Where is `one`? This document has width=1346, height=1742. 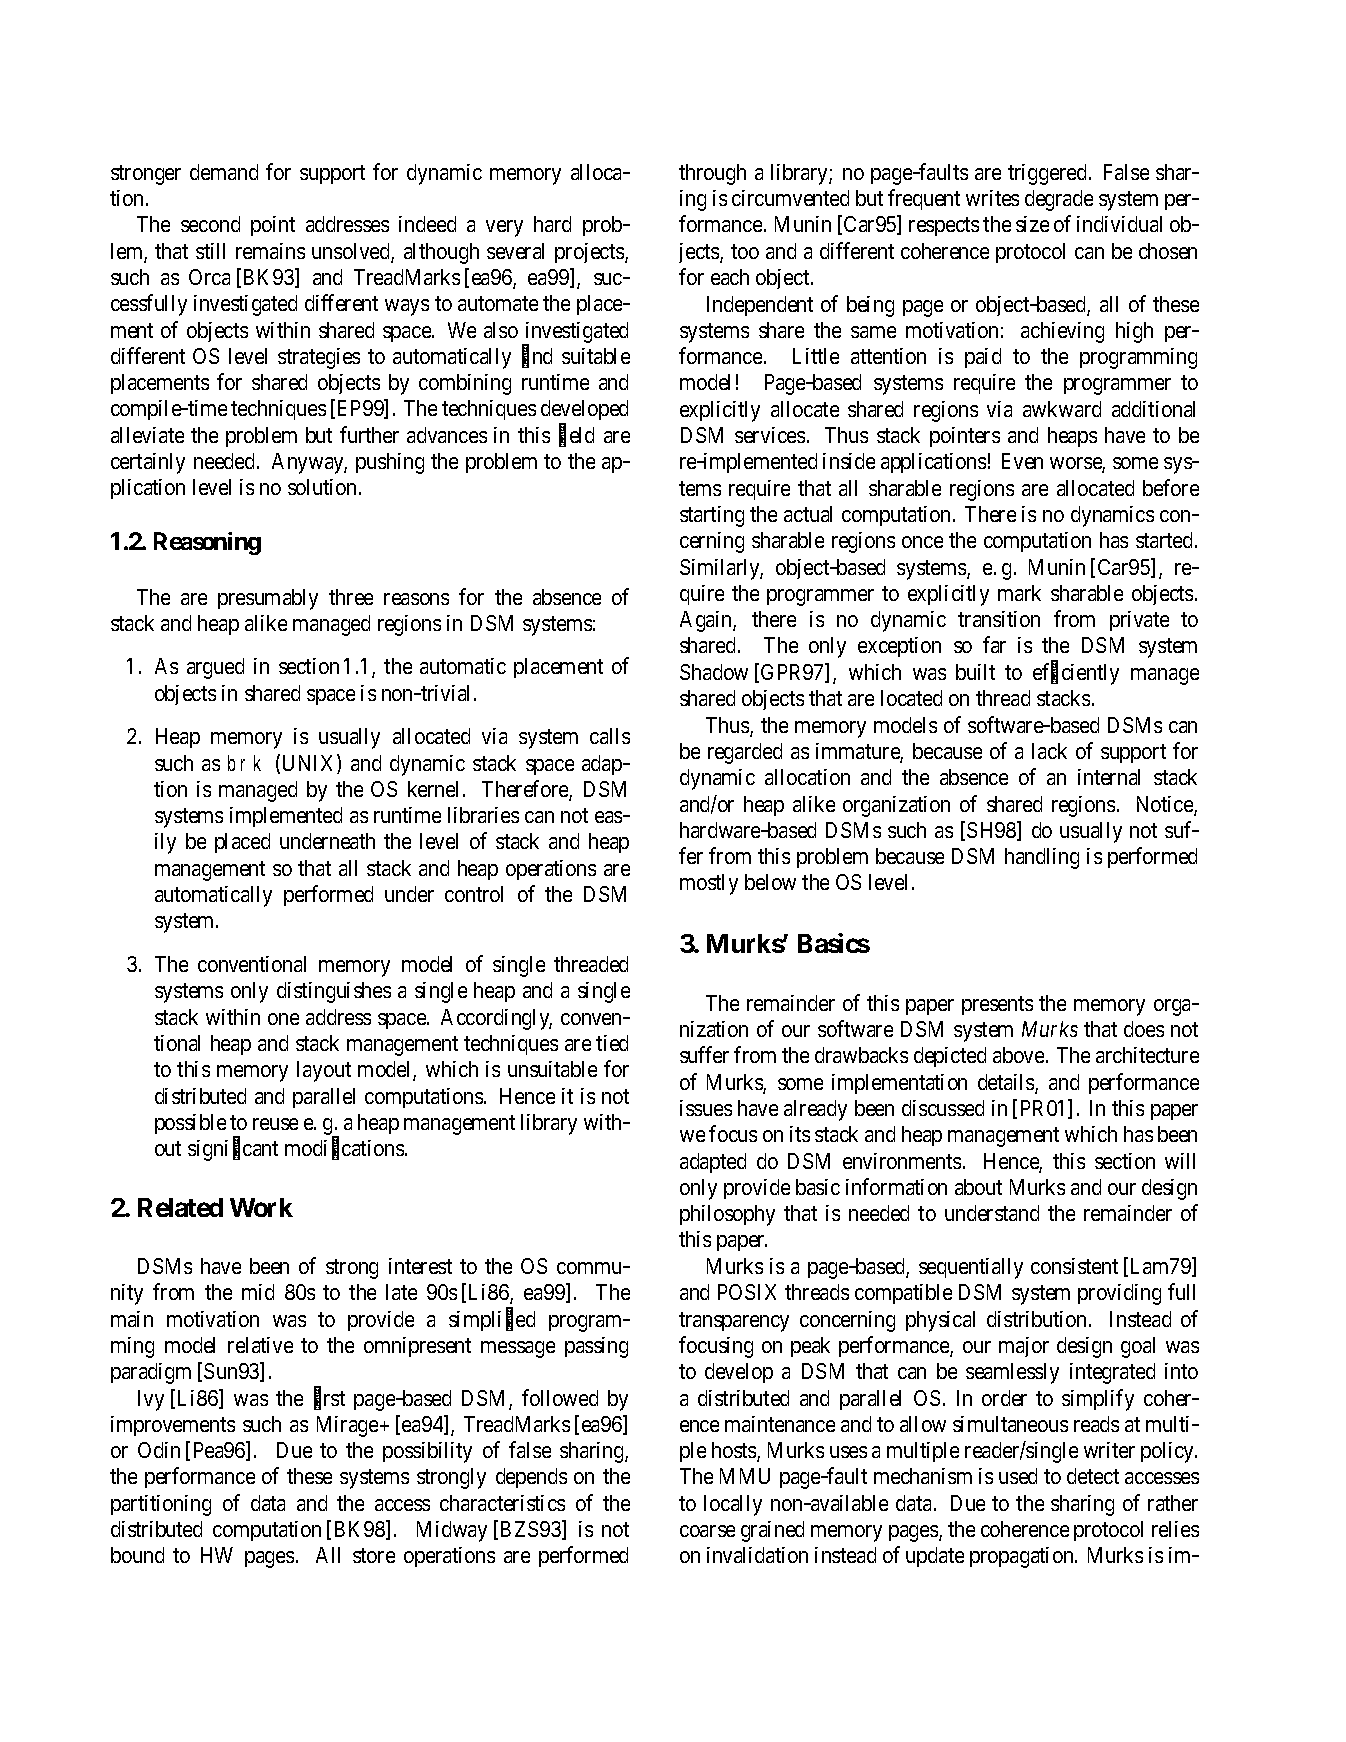
one is located at coordinates (283, 1019).
